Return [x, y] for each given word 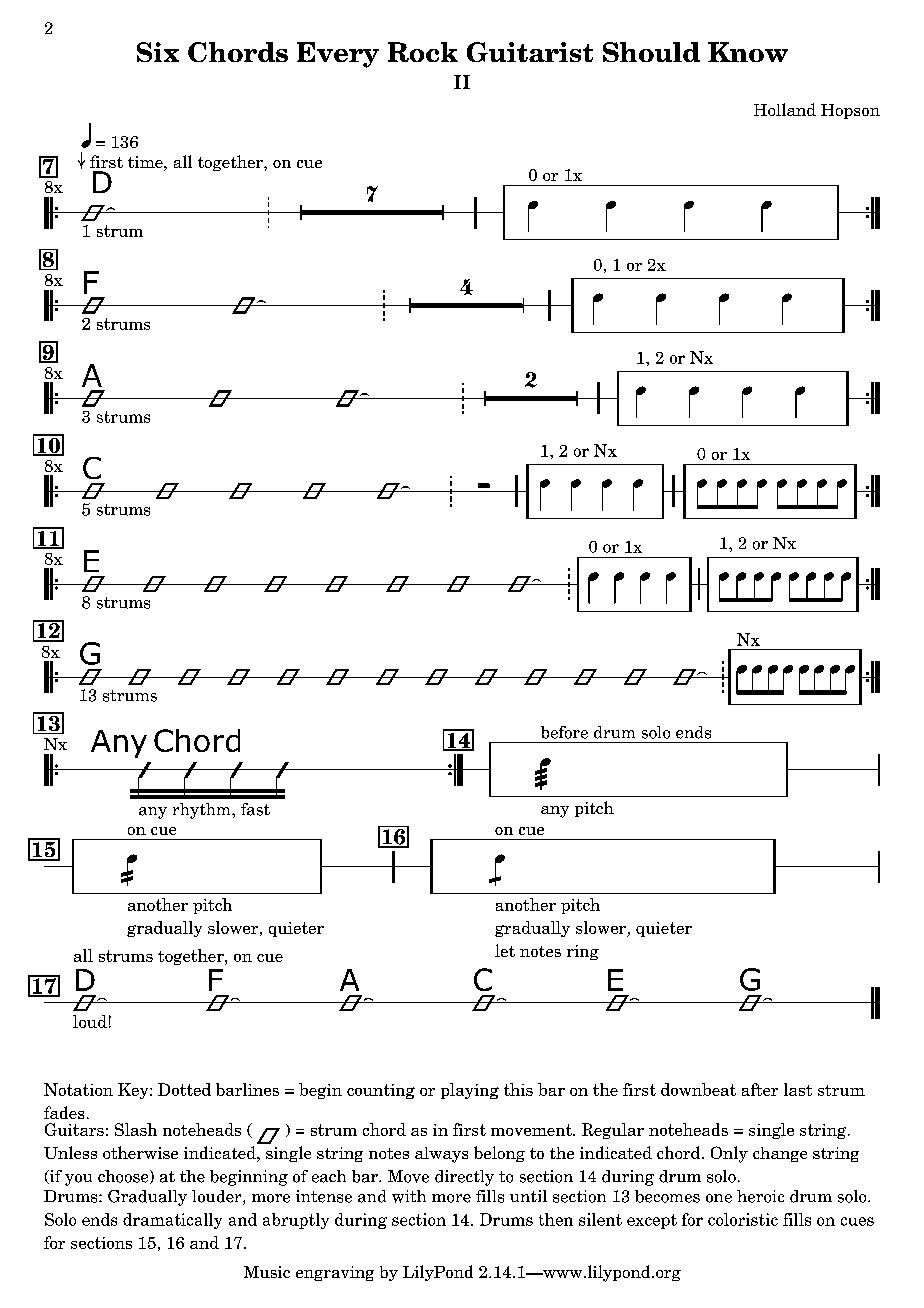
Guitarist [530, 52]
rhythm [203, 811]
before [564, 732]
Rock [423, 52]
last [798, 1089]
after [760, 1089]
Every [338, 55]
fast [255, 809]
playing [470, 1091]
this [518, 1089]
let [505, 950]
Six [158, 52]
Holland [785, 109]
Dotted [184, 1089]
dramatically [172, 1221]
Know [748, 52]
